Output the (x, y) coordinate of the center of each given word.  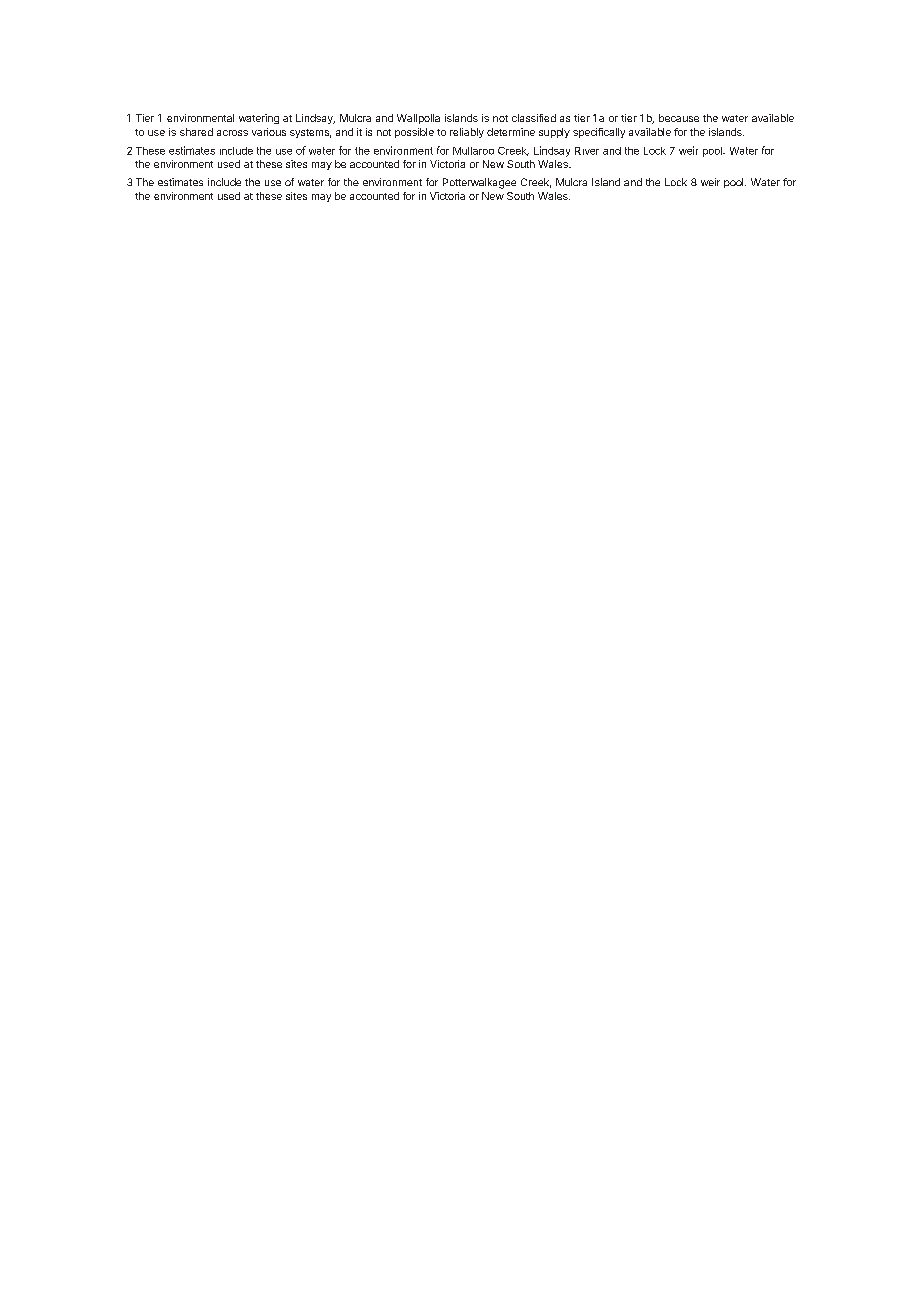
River (587, 151)
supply (554, 133)
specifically (599, 133)
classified (534, 118)
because (679, 118)
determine (511, 132)
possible (414, 133)
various (269, 132)
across (232, 133)
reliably (467, 133)
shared (196, 132)
